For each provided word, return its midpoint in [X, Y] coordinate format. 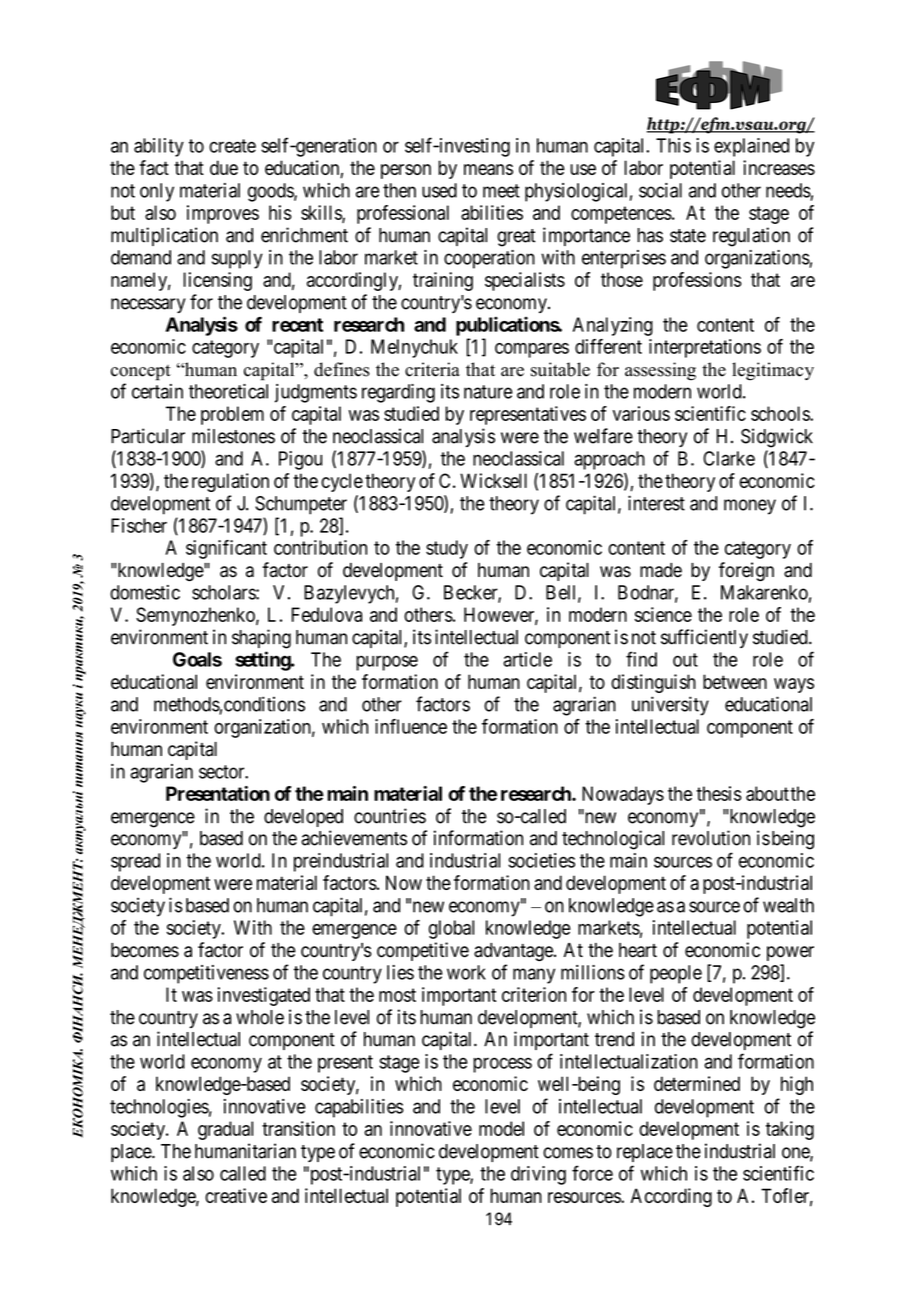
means [488, 169]
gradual [225, 1130]
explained [751, 147]
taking [790, 1130]
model [501, 1128]
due [224, 167]
